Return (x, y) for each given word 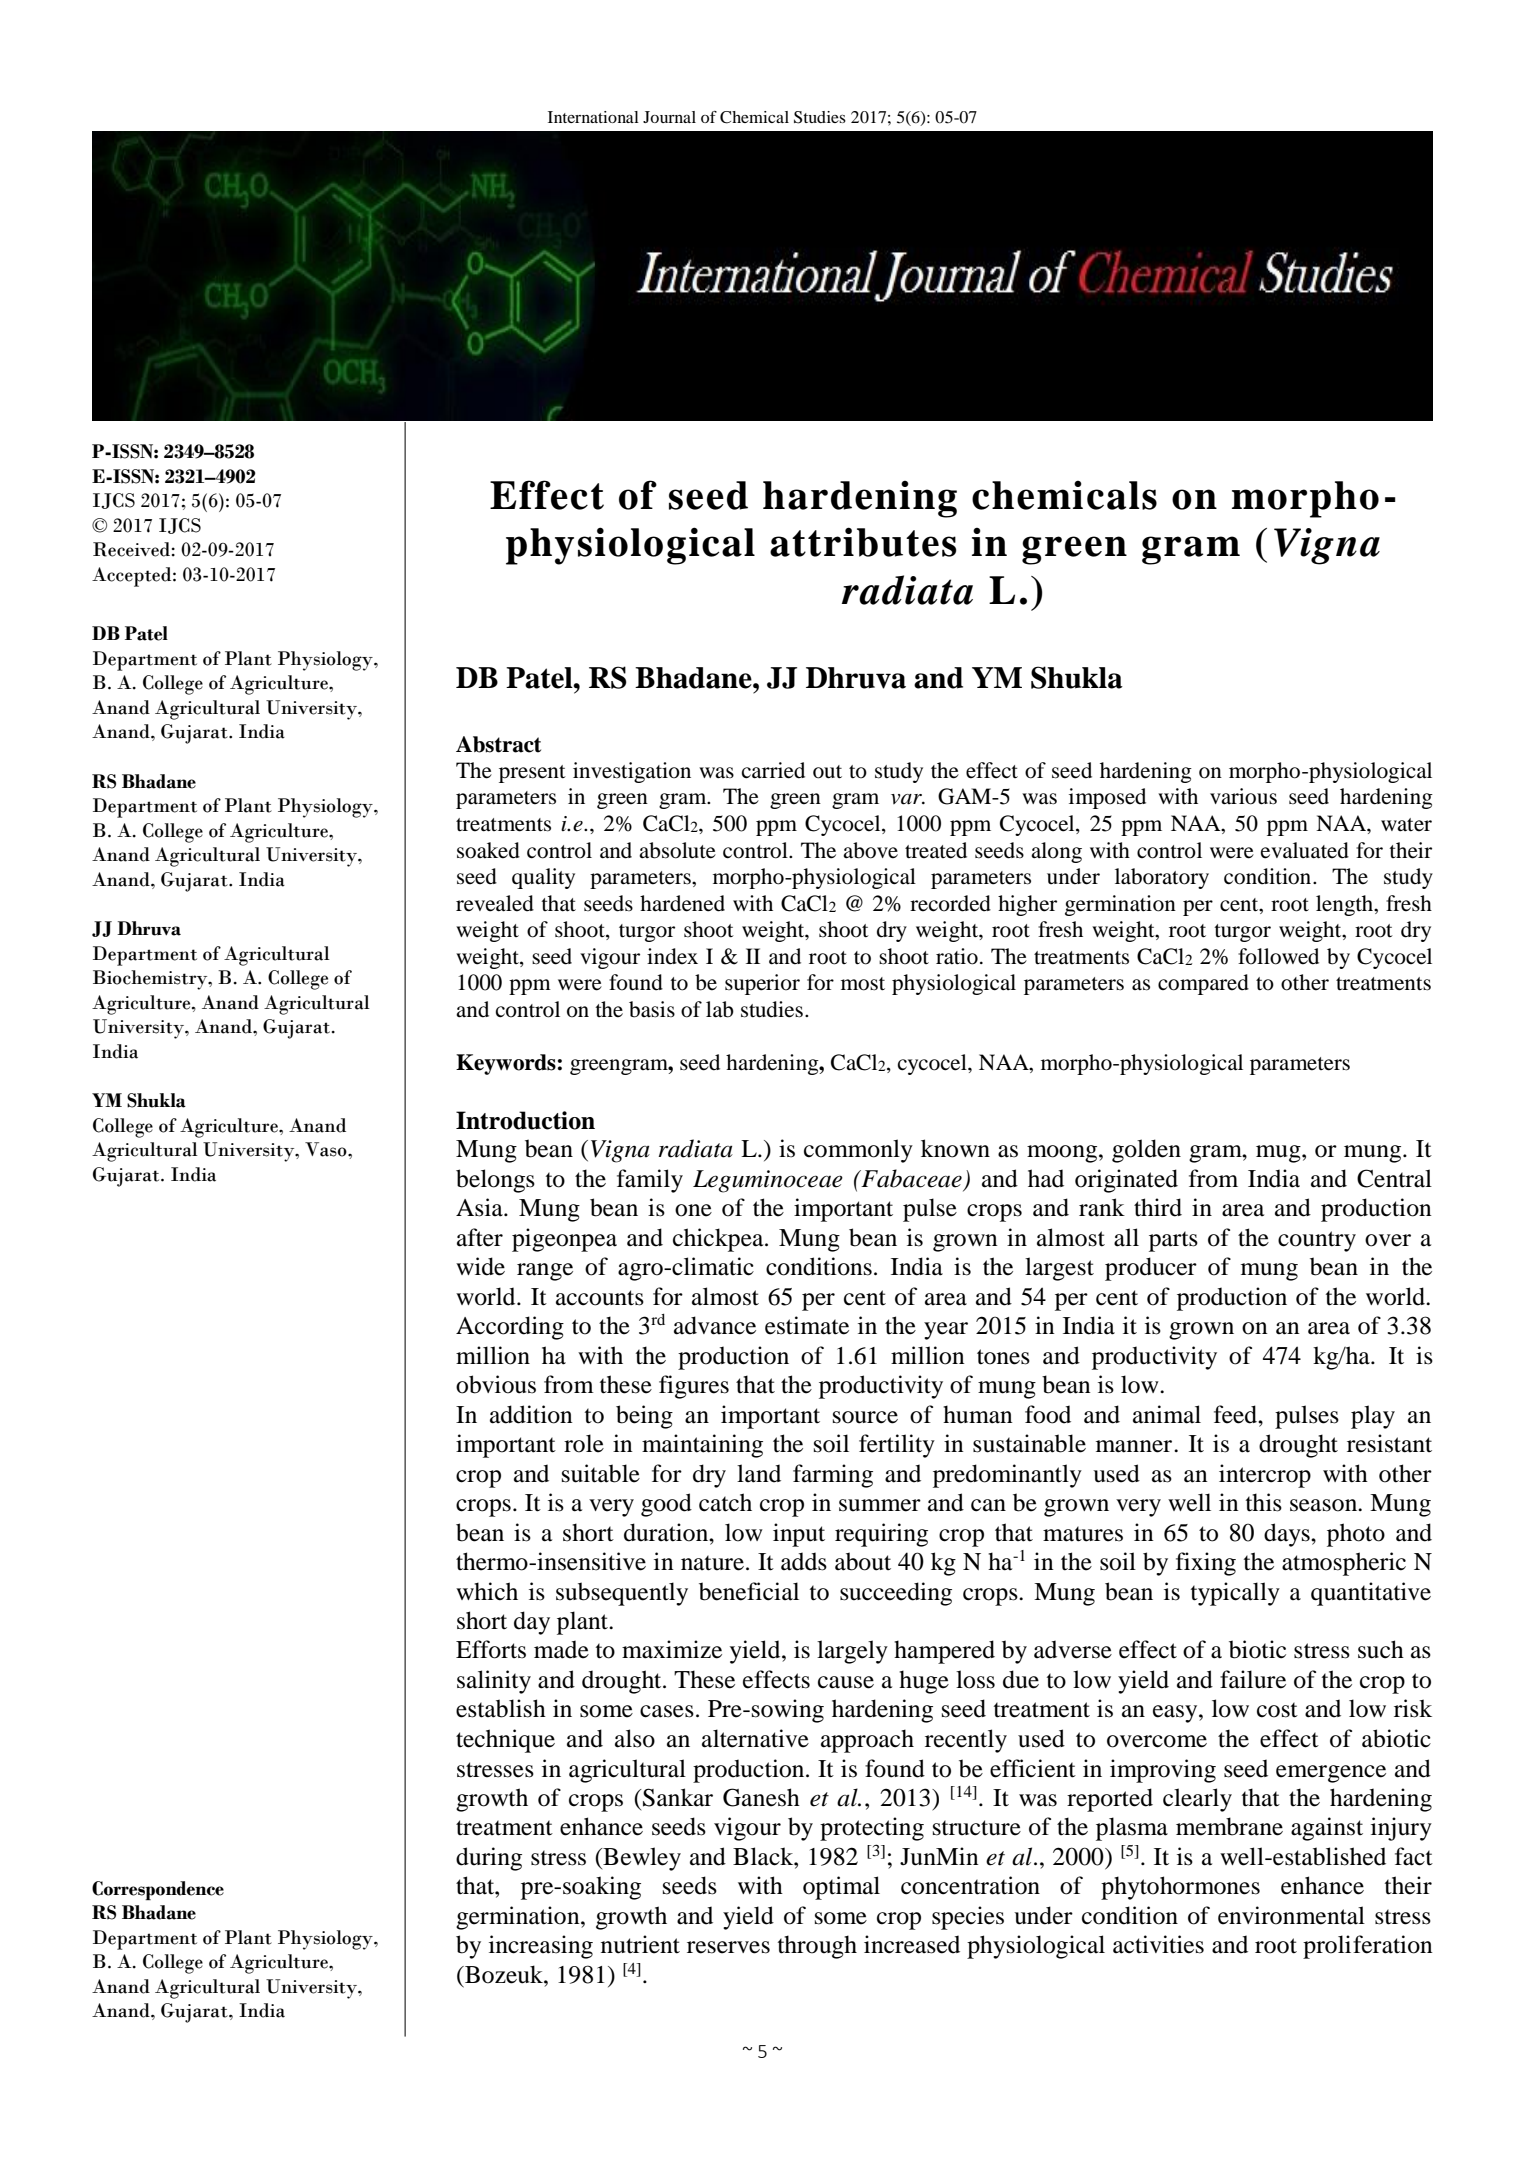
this (1264, 1502)
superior (762, 984)
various (1243, 796)
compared (1203, 984)
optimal (841, 1888)
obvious (496, 1384)
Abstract (498, 744)
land (759, 1473)
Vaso (327, 1149)
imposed (1107, 798)
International (593, 117)
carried (773, 770)
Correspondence (158, 1890)
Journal (669, 117)
